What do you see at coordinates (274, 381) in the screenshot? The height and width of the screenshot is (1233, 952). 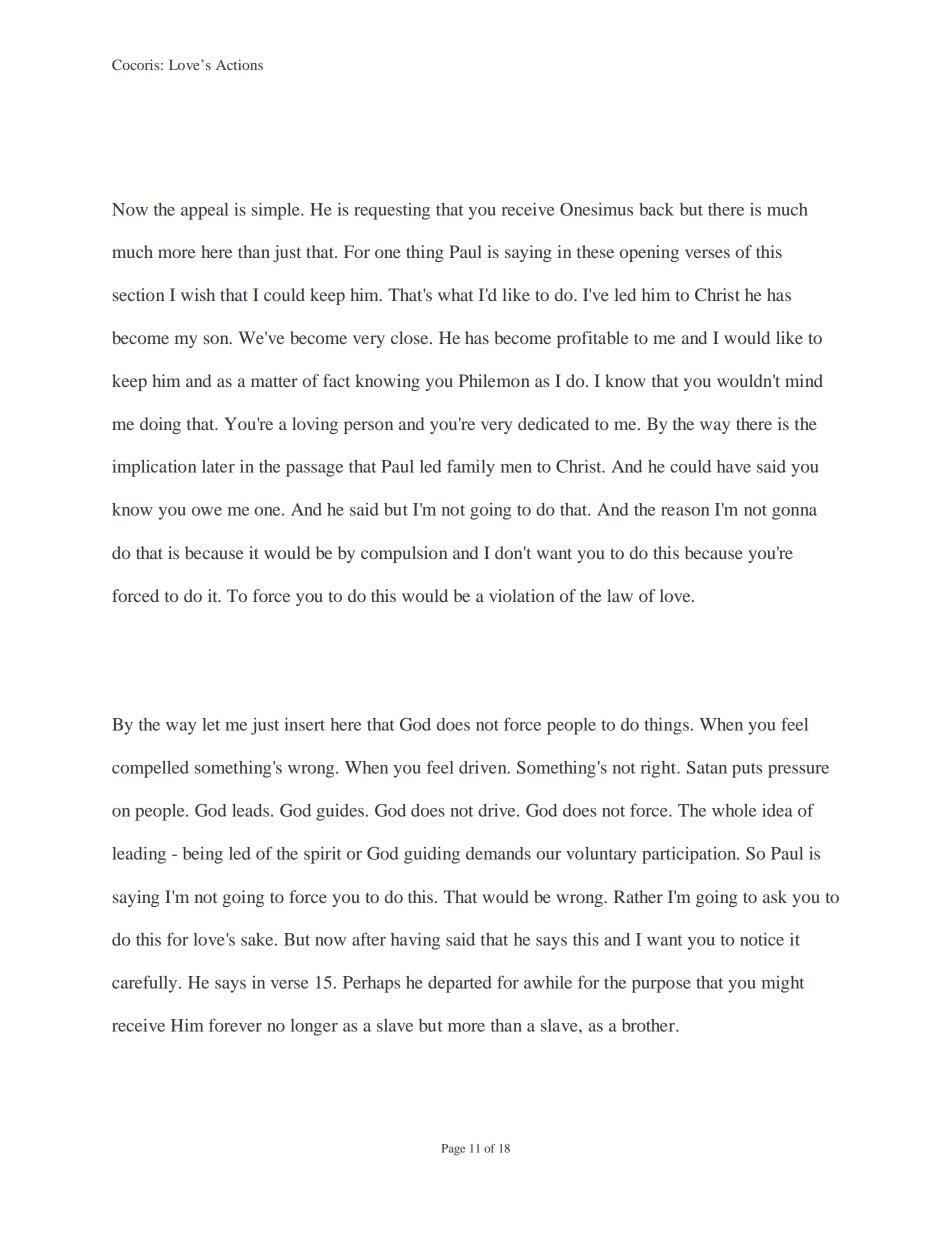 I see `matter` at bounding box center [274, 381].
